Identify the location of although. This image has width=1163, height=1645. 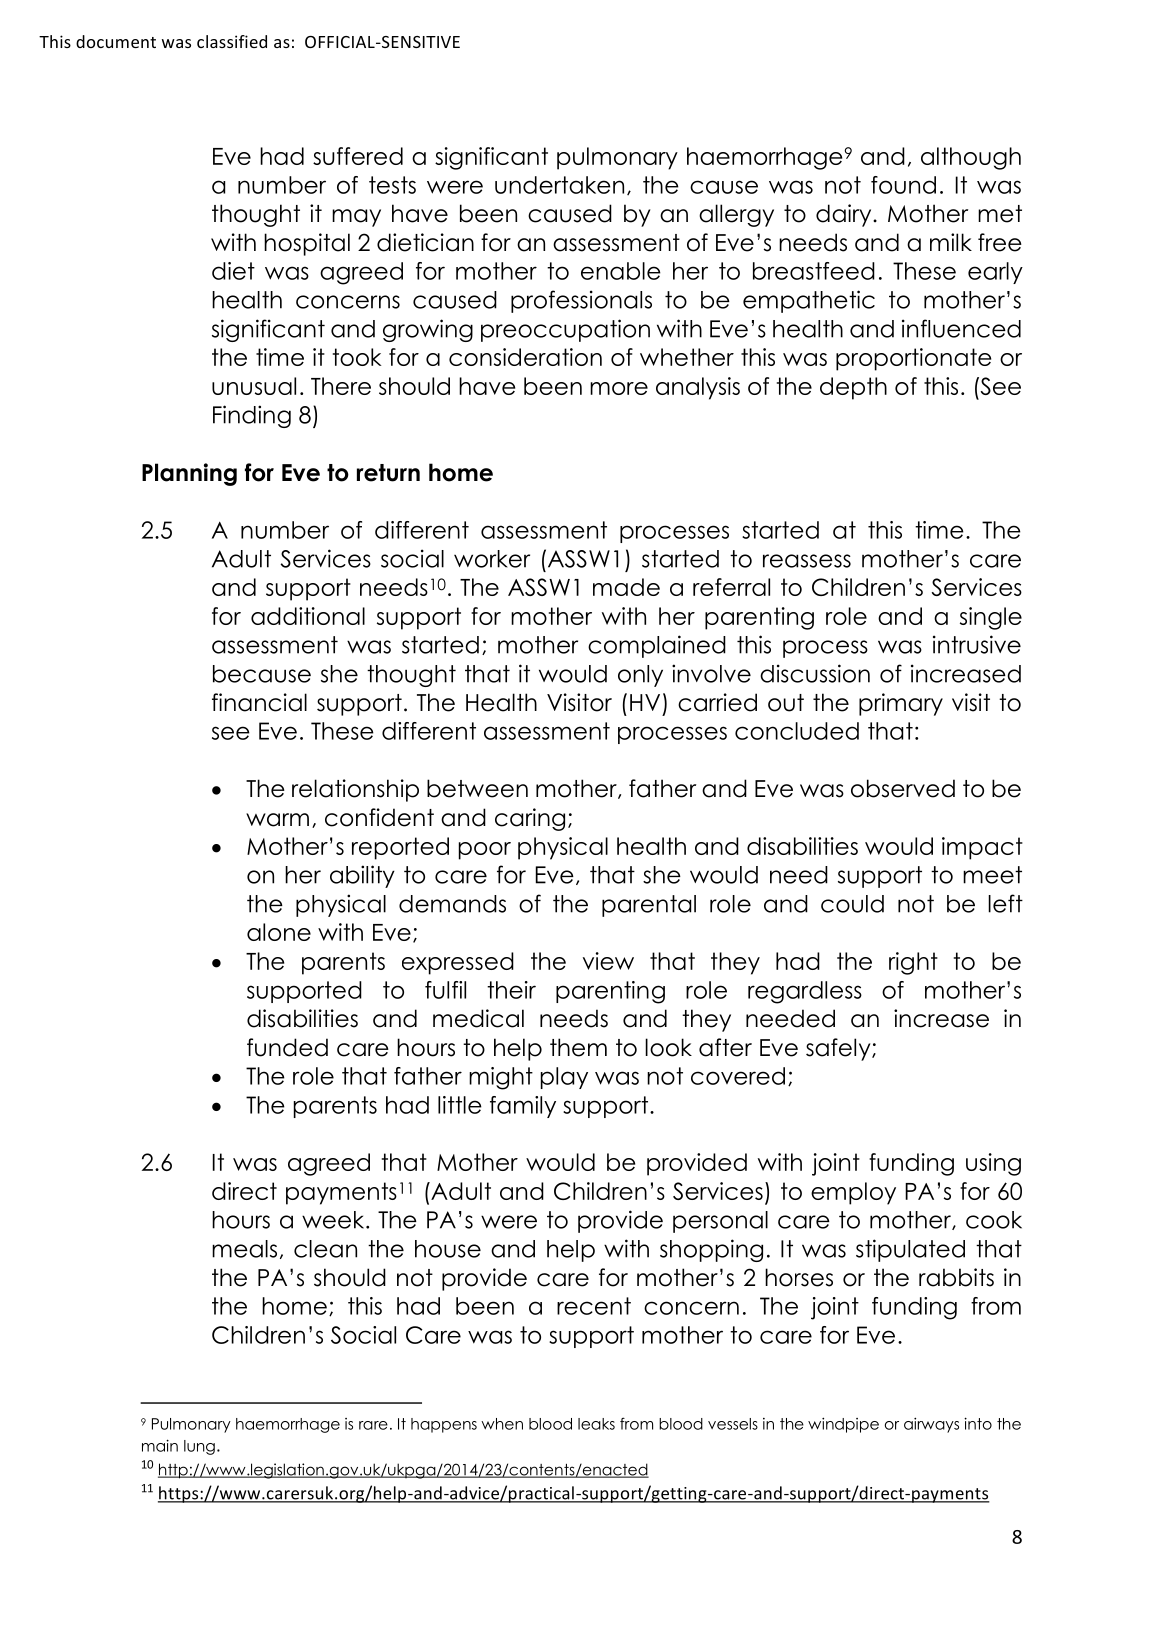
(971, 158).
